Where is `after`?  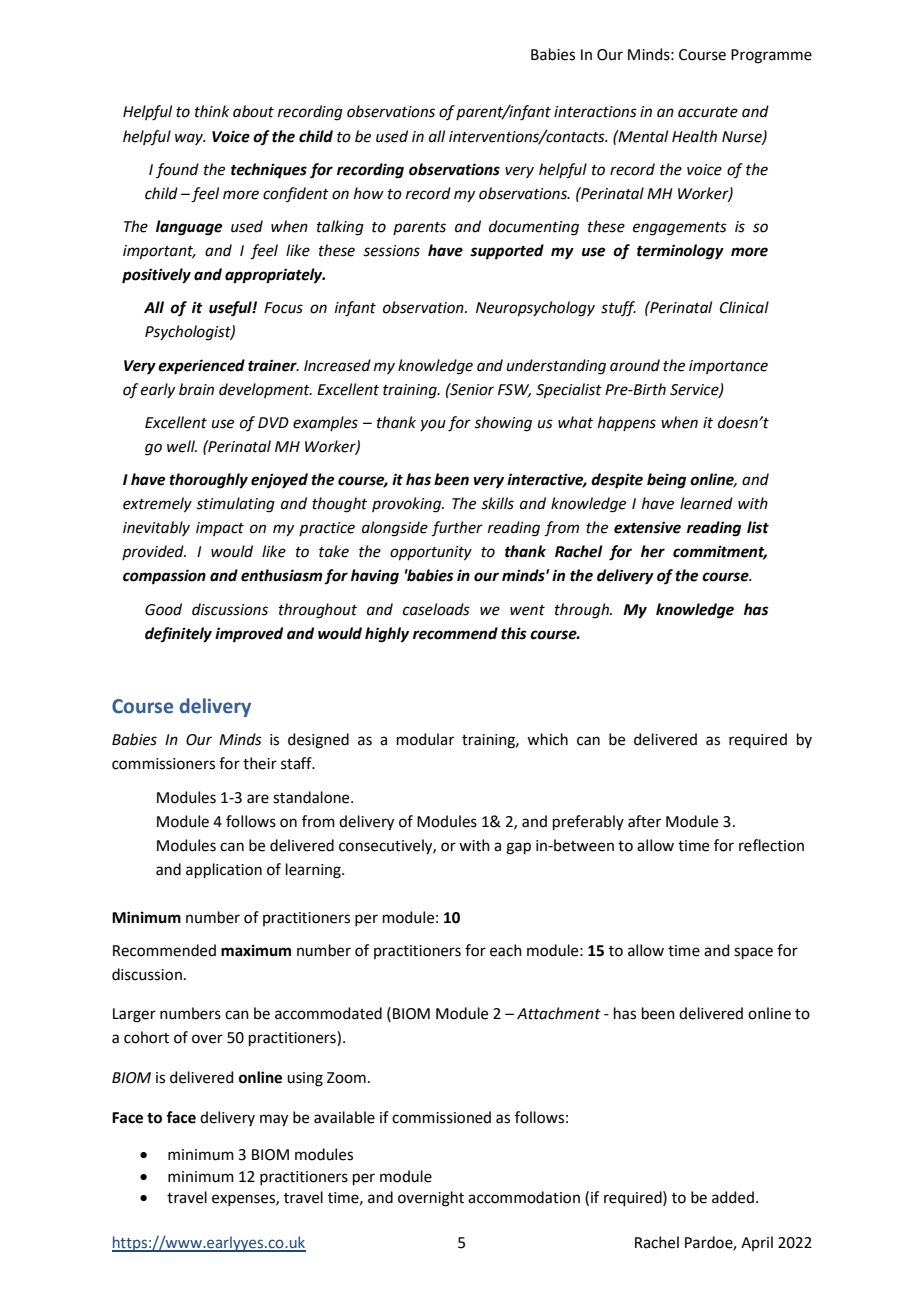
after is located at coordinates (644, 821).
